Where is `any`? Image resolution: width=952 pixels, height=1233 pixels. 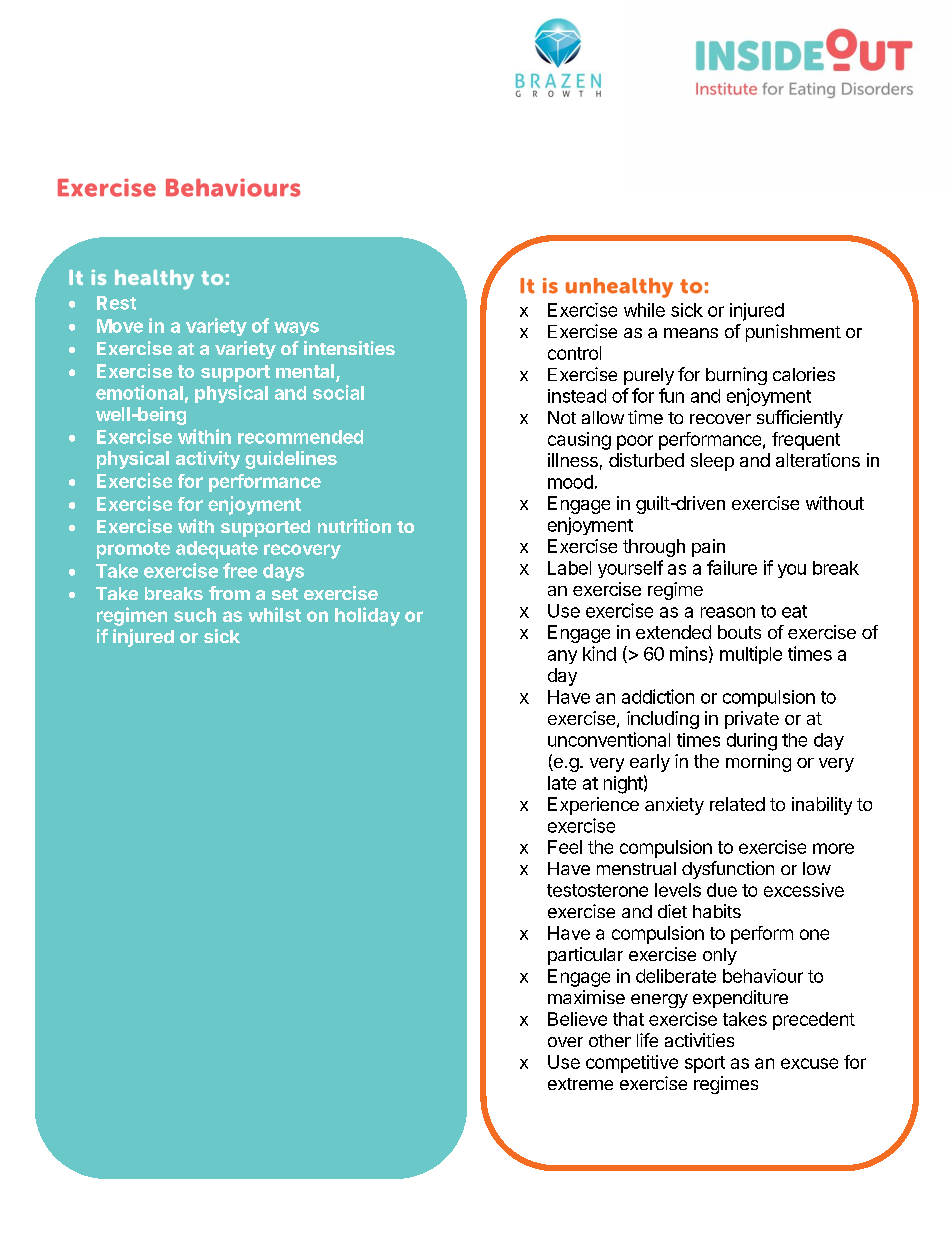 any is located at coordinates (562, 657).
